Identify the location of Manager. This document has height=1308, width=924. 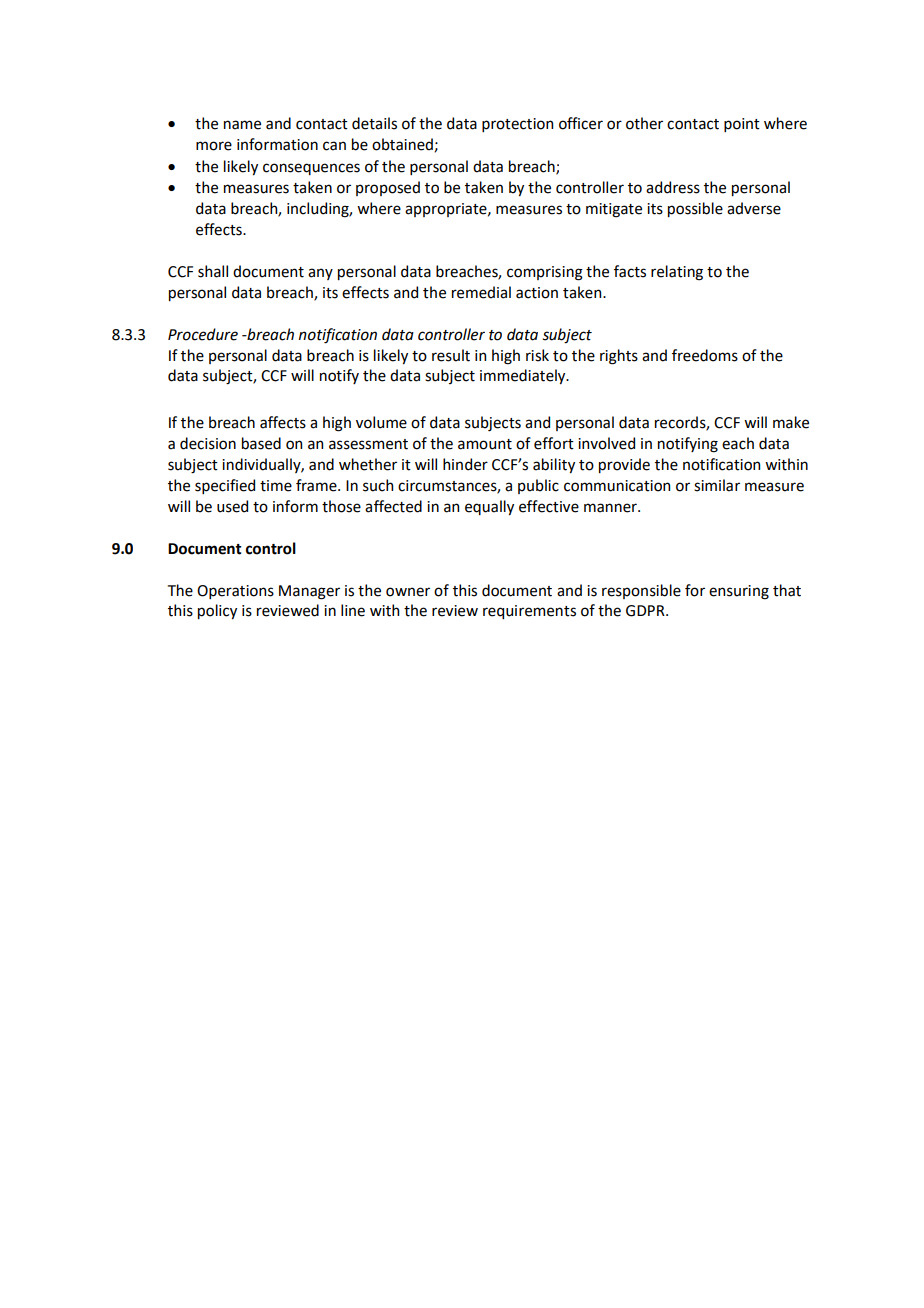
(309, 592).
